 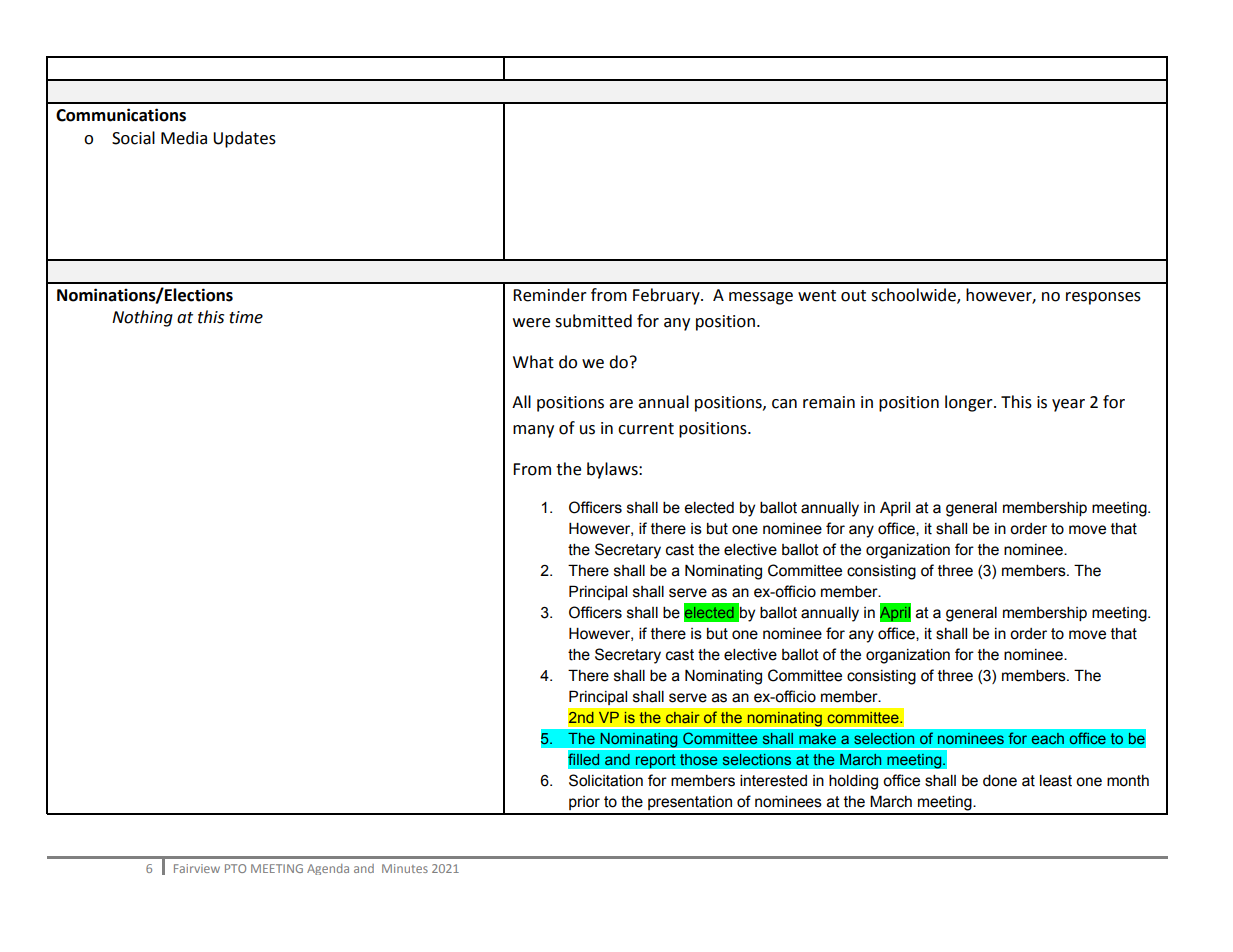 I want to click on bylaws, so click(x=613, y=470).
